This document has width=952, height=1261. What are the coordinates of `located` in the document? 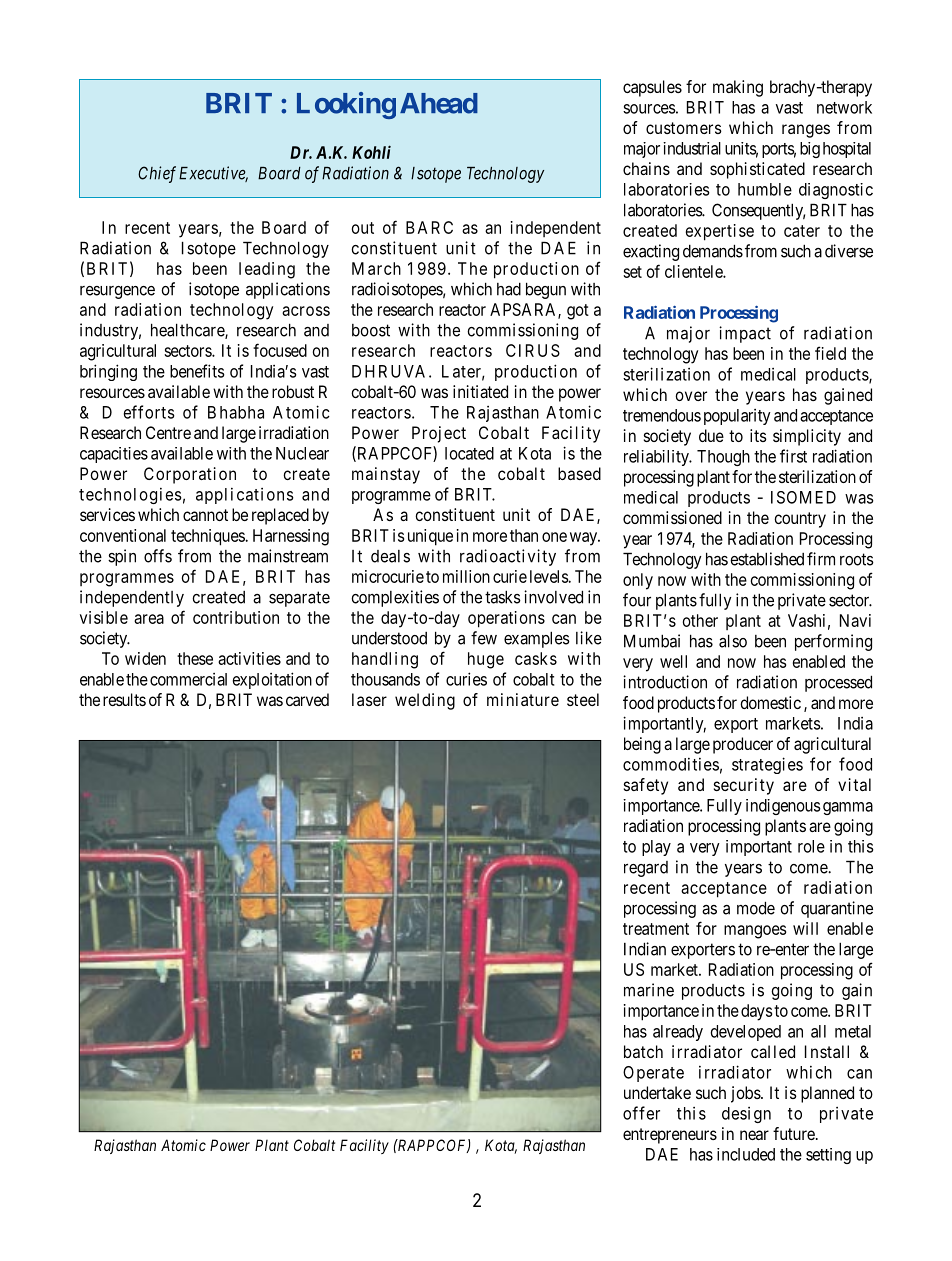 It's located at (469, 453).
